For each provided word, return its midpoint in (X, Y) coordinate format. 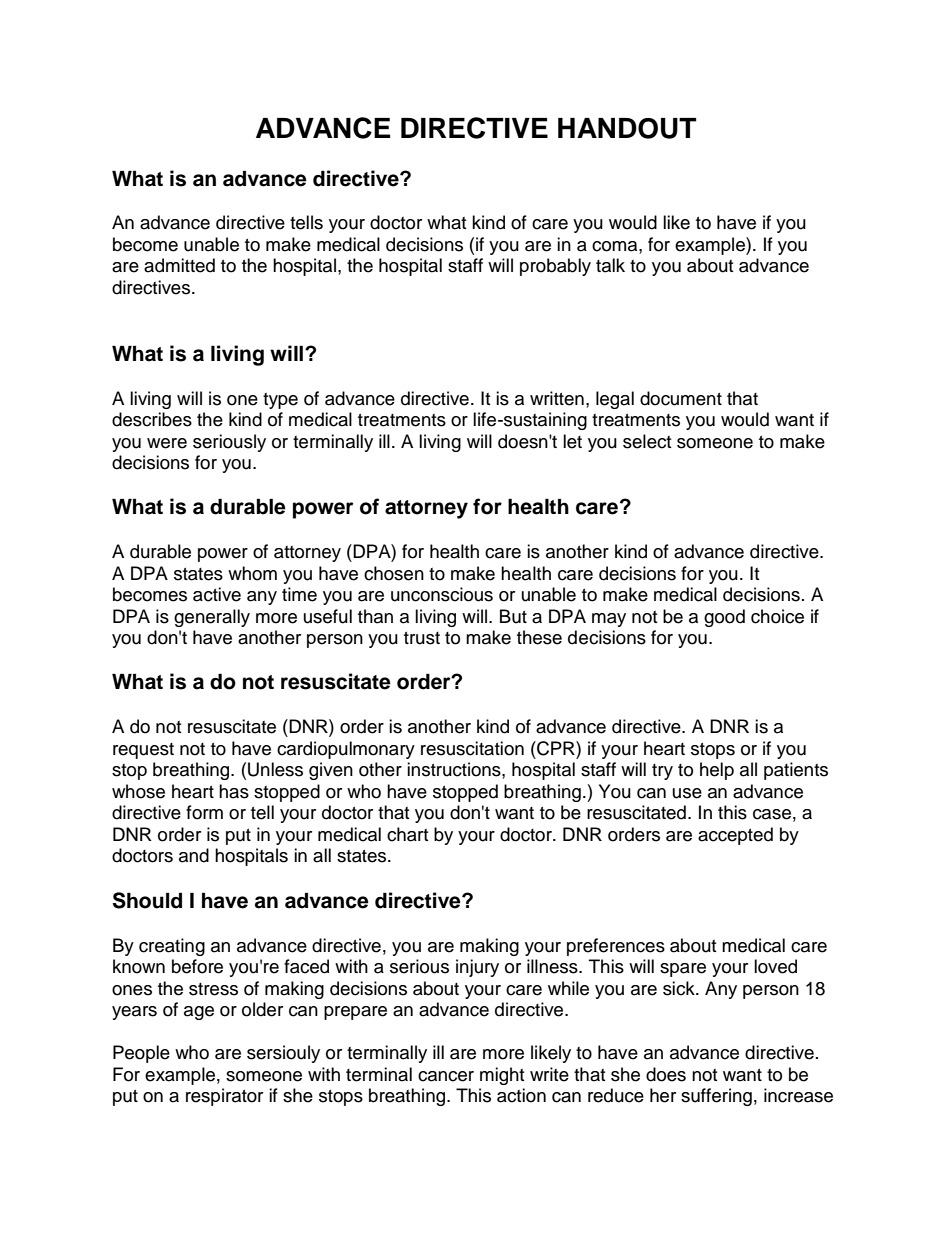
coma (616, 246)
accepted (735, 836)
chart (407, 834)
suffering (716, 1097)
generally (212, 618)
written (557, 398)
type (280, 401)
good (724, 618)
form (204, 812)
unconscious (442, 594)
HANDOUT (627, 128)
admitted (179, 265)
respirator (224, 1097)
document (681, 398)
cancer (446, 1076)
